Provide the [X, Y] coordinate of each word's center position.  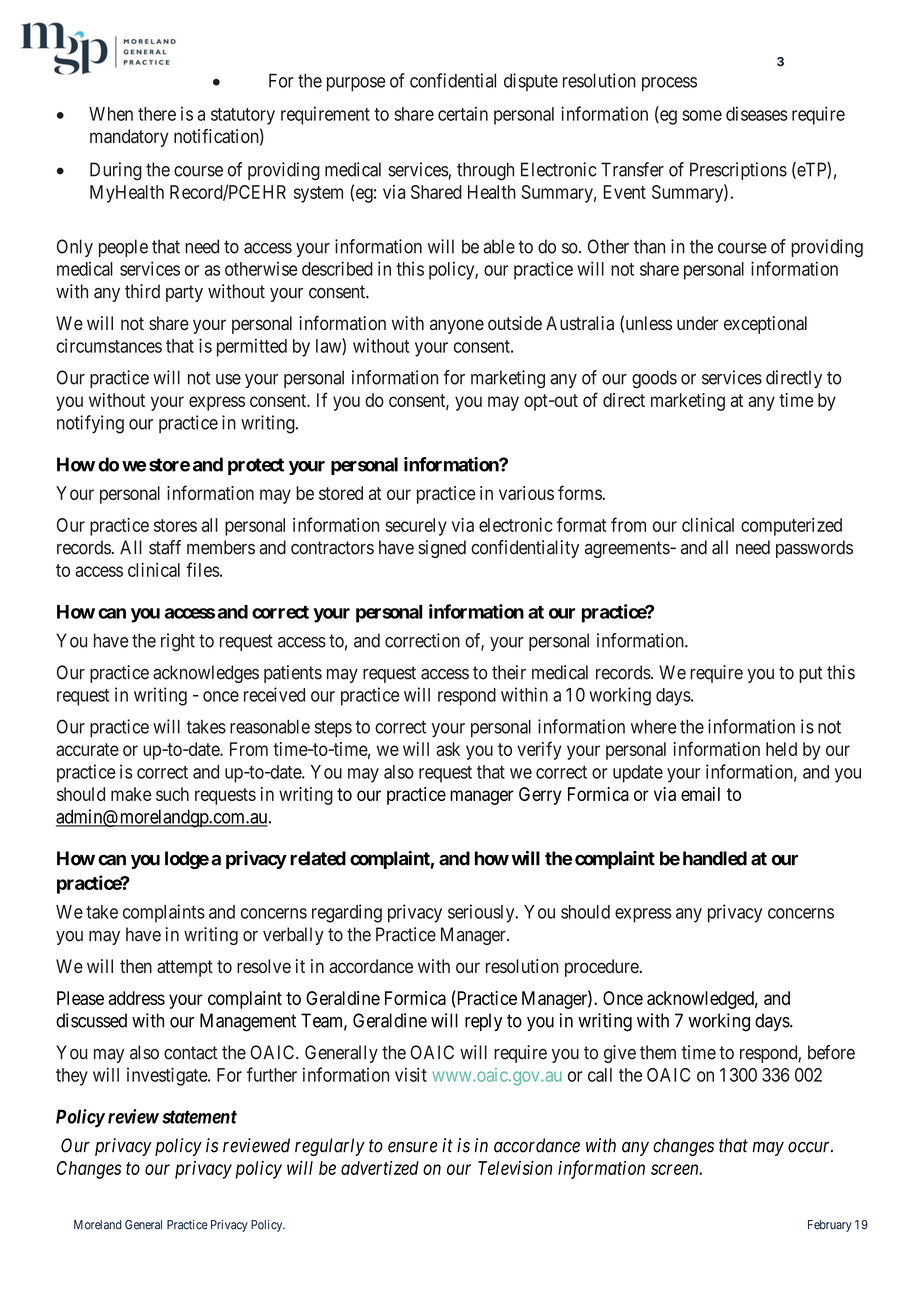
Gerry [540, 796]
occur [810, 1147]
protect [256, 466]
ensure [413, 1147]
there [157, 114]
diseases [757, 113]
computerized [791, 527]
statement [199, 1117]
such [172, 794]
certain [463, 113]
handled [715, 858]
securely [416, 527]
